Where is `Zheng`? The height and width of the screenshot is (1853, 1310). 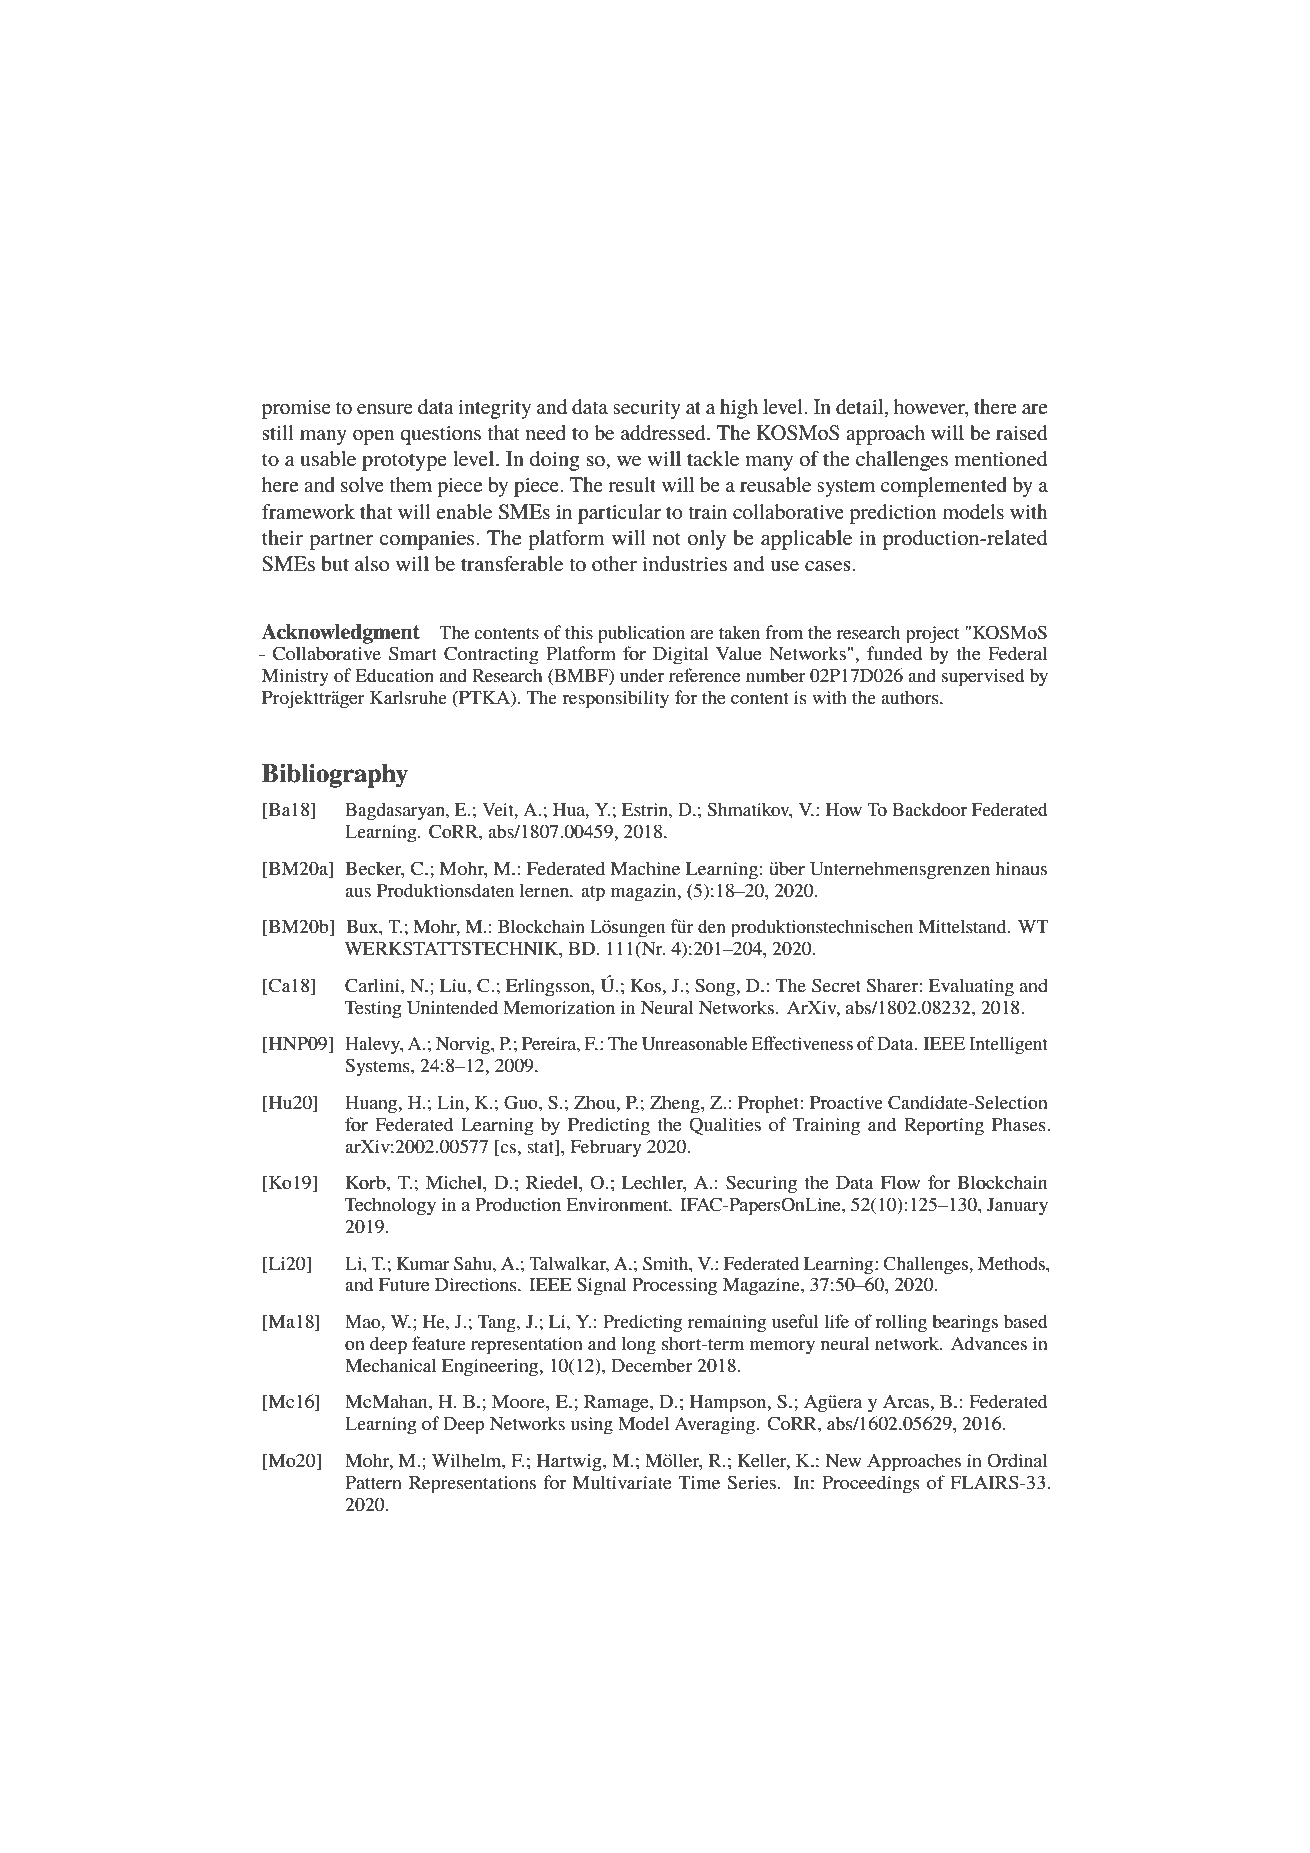 Zheng is located at coordinates (676, 1104).
